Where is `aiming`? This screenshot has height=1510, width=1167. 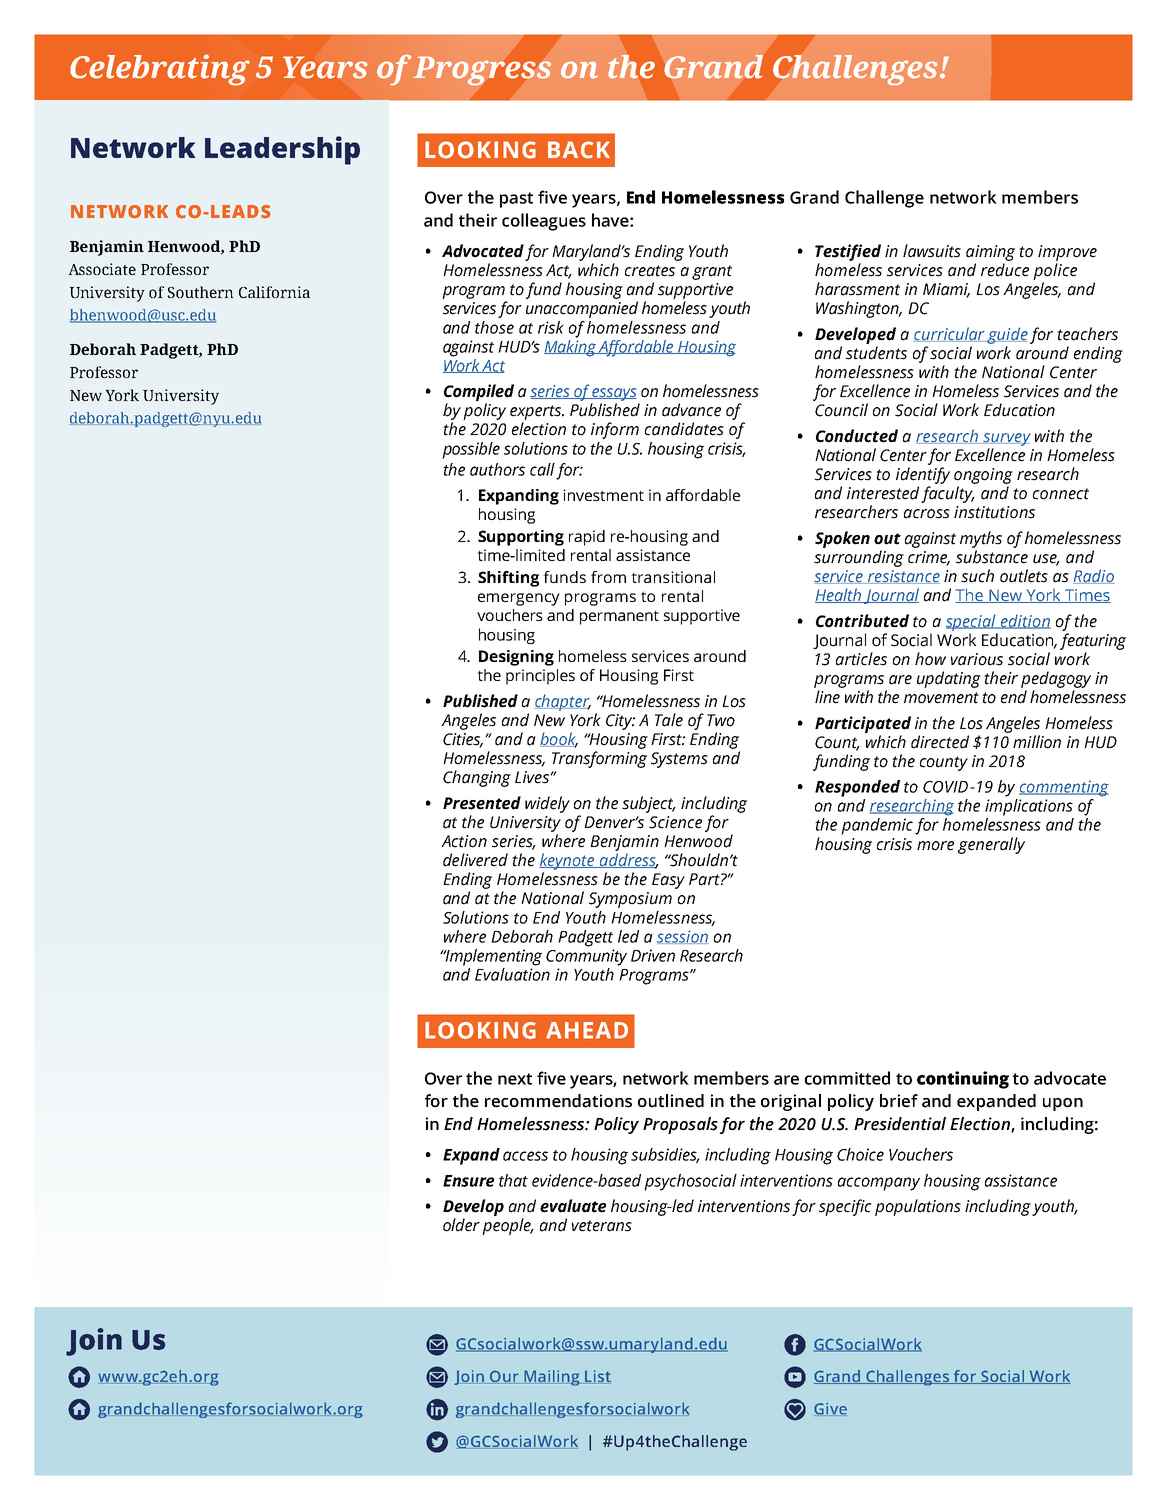 aiming is located at coordinates (990, 253).
